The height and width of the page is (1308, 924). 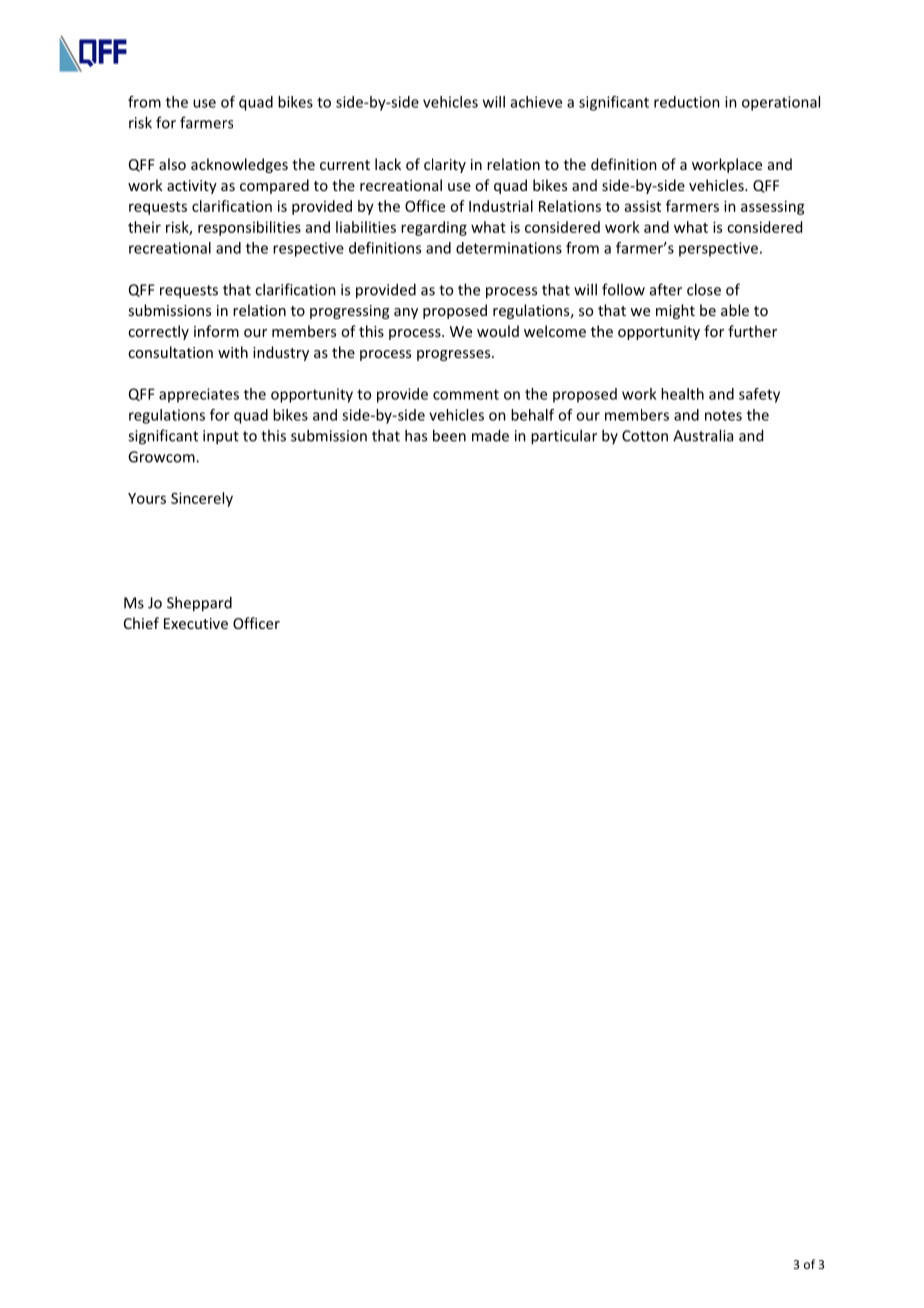 What do you see at coordinates (723, 415) in the page?
I see `notes` at bounding box center [723, 415].
